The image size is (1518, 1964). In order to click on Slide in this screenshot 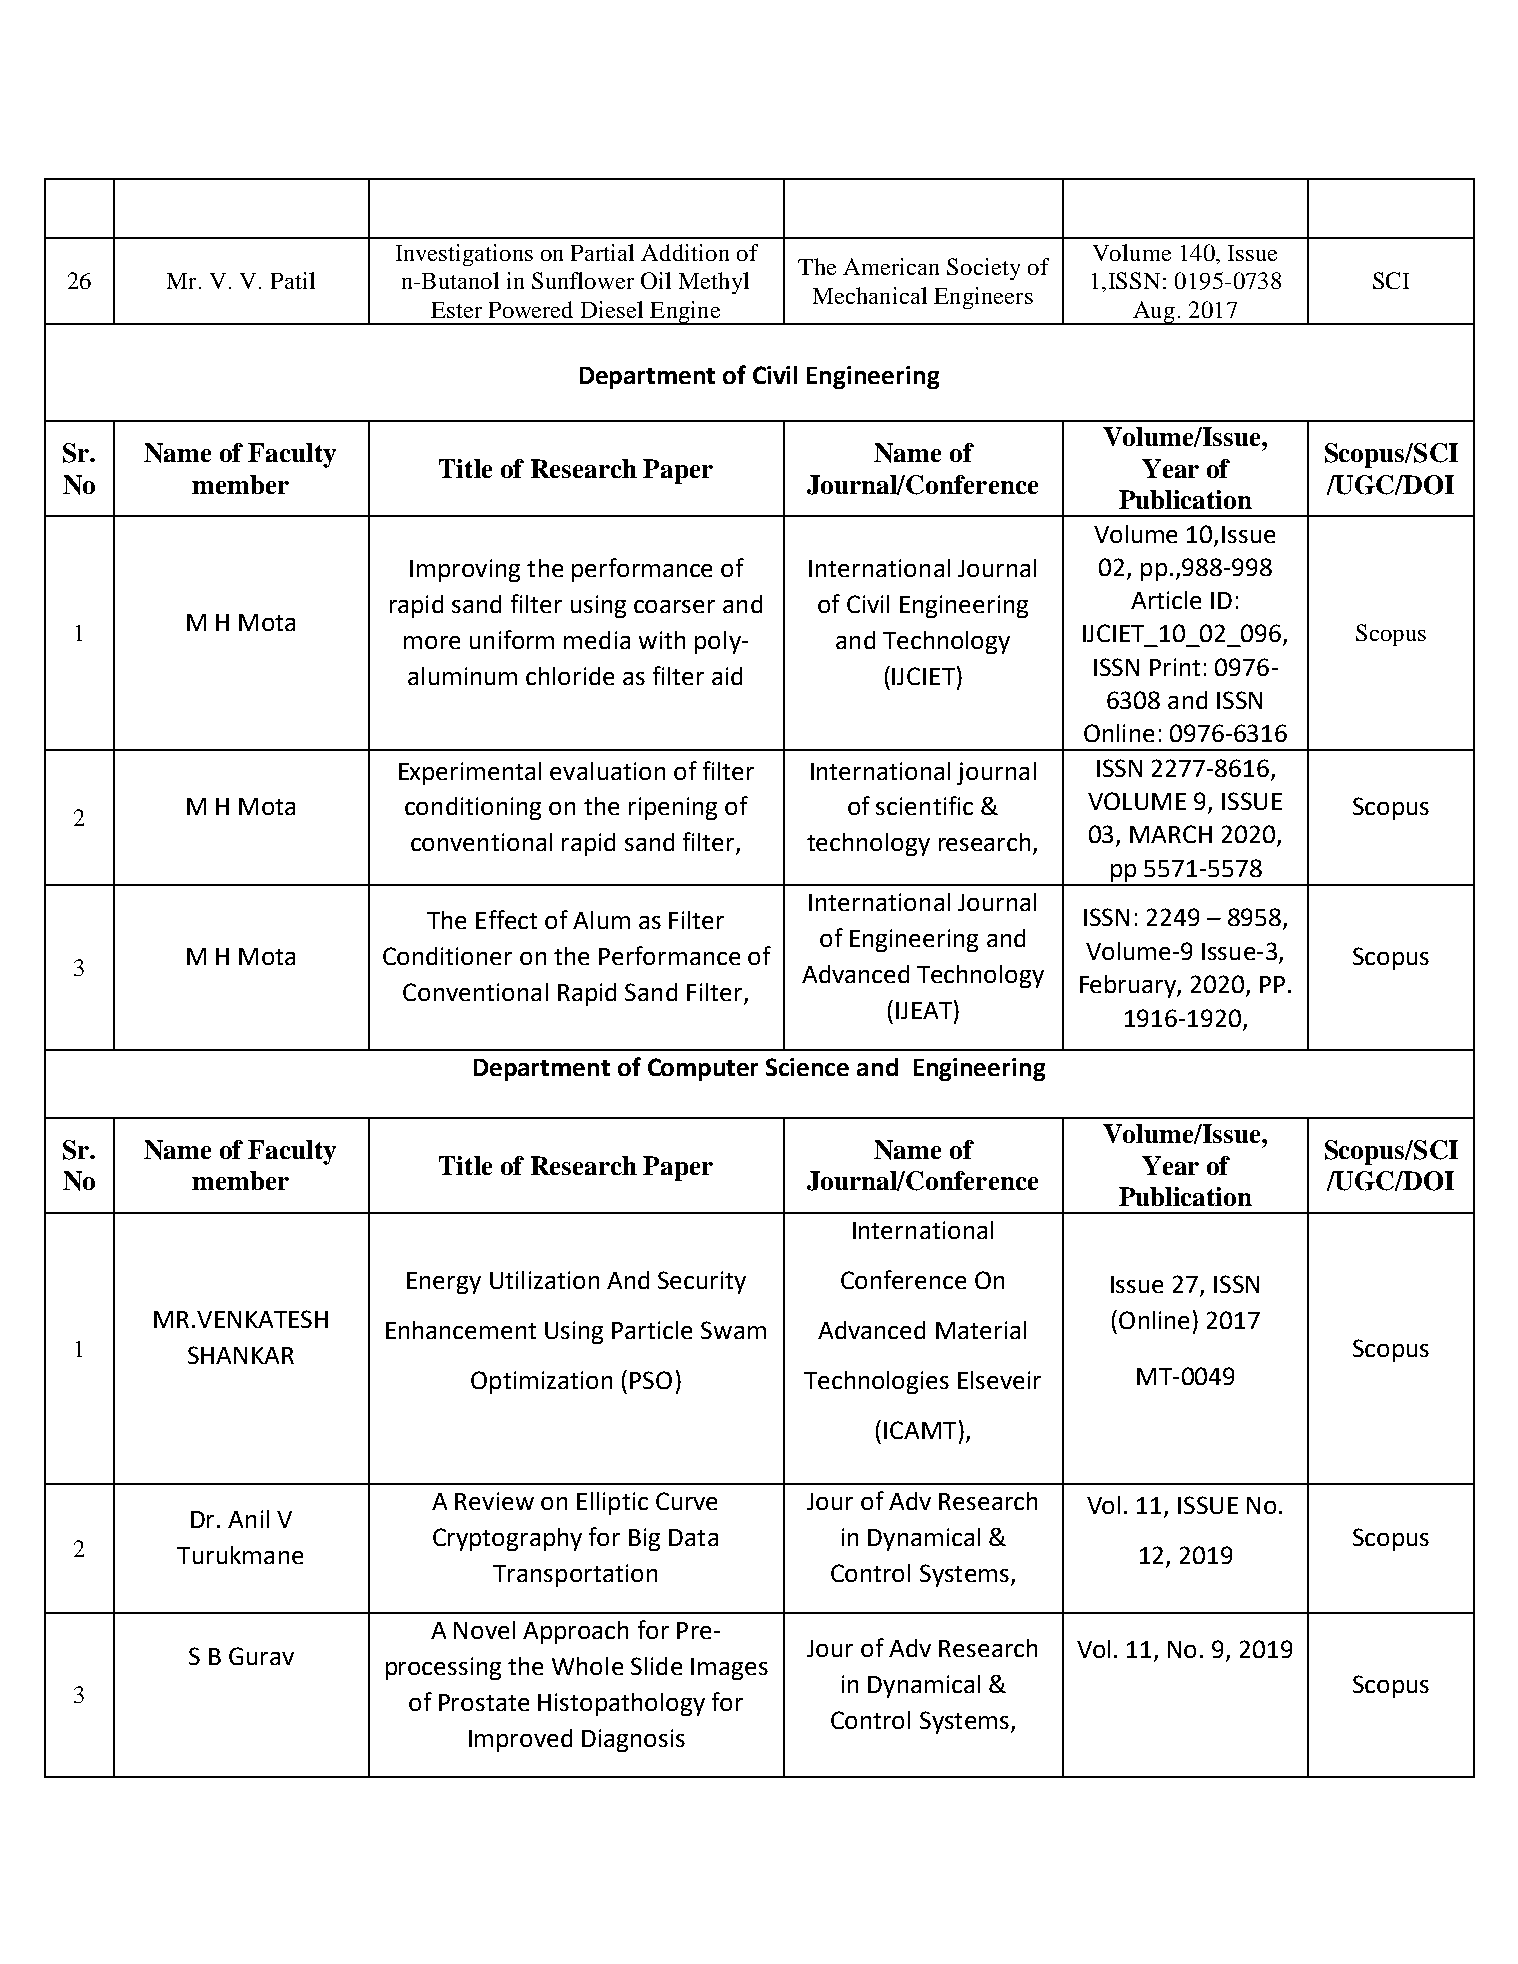, I will do `click(656, 1666)`.
